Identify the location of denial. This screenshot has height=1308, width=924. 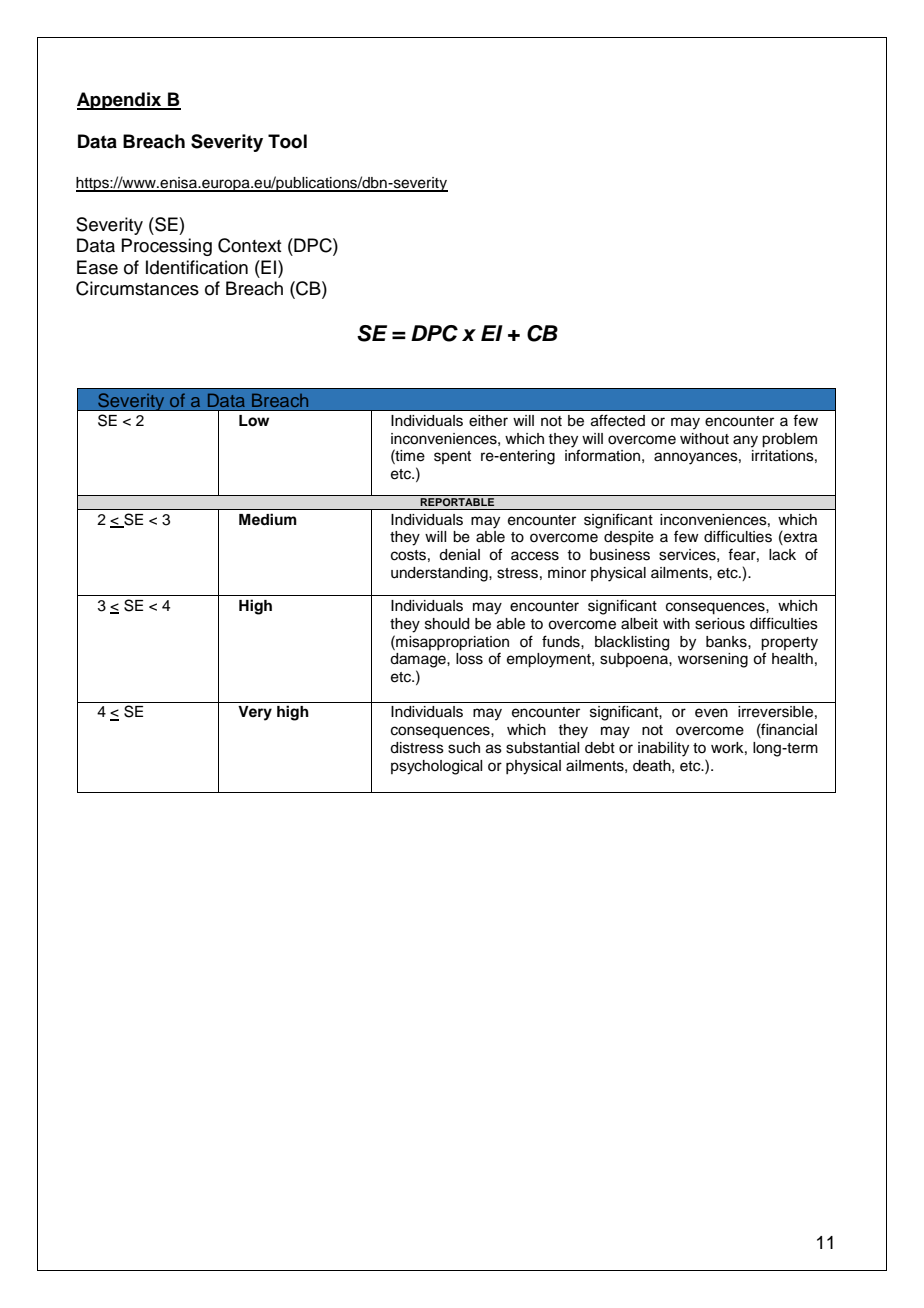
(459, 555).
